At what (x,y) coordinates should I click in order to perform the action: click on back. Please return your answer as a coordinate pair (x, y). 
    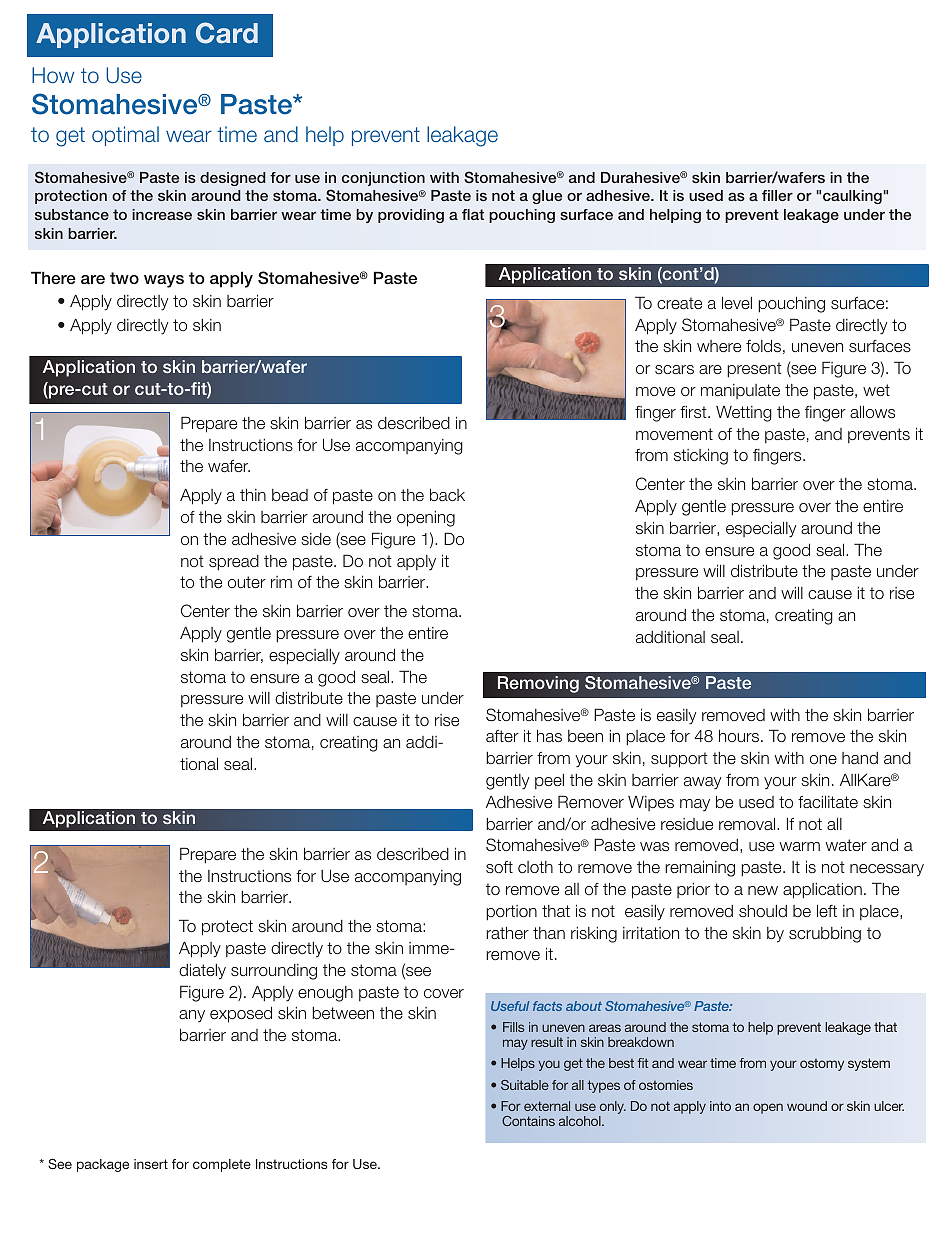
    Looking at the image, I should click on (447, 494).
